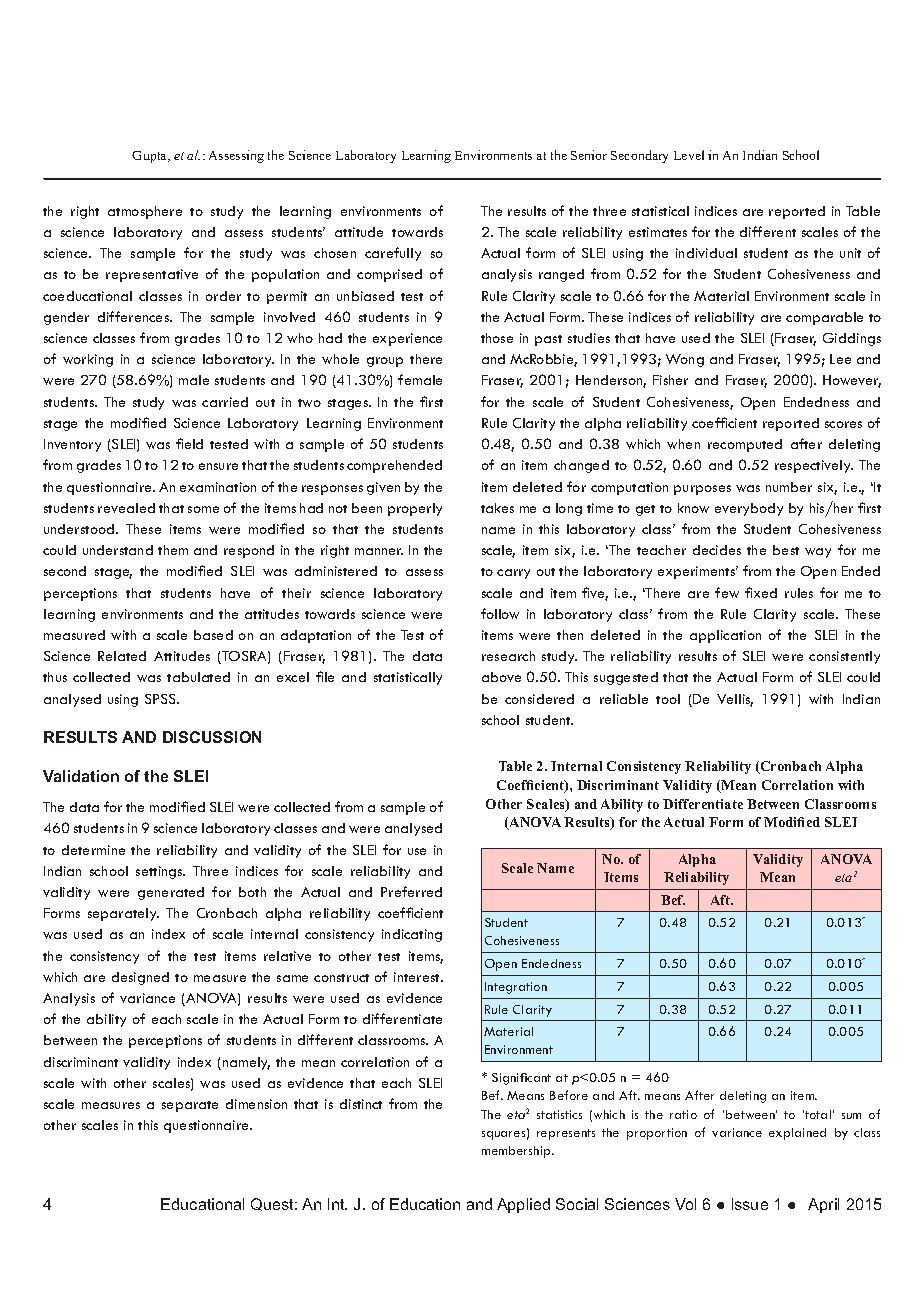 The image size is (924, 1308). What do you see at coordinates (725, 636) in the screenshot?
I see `application` at bounding box center [725, 636].
